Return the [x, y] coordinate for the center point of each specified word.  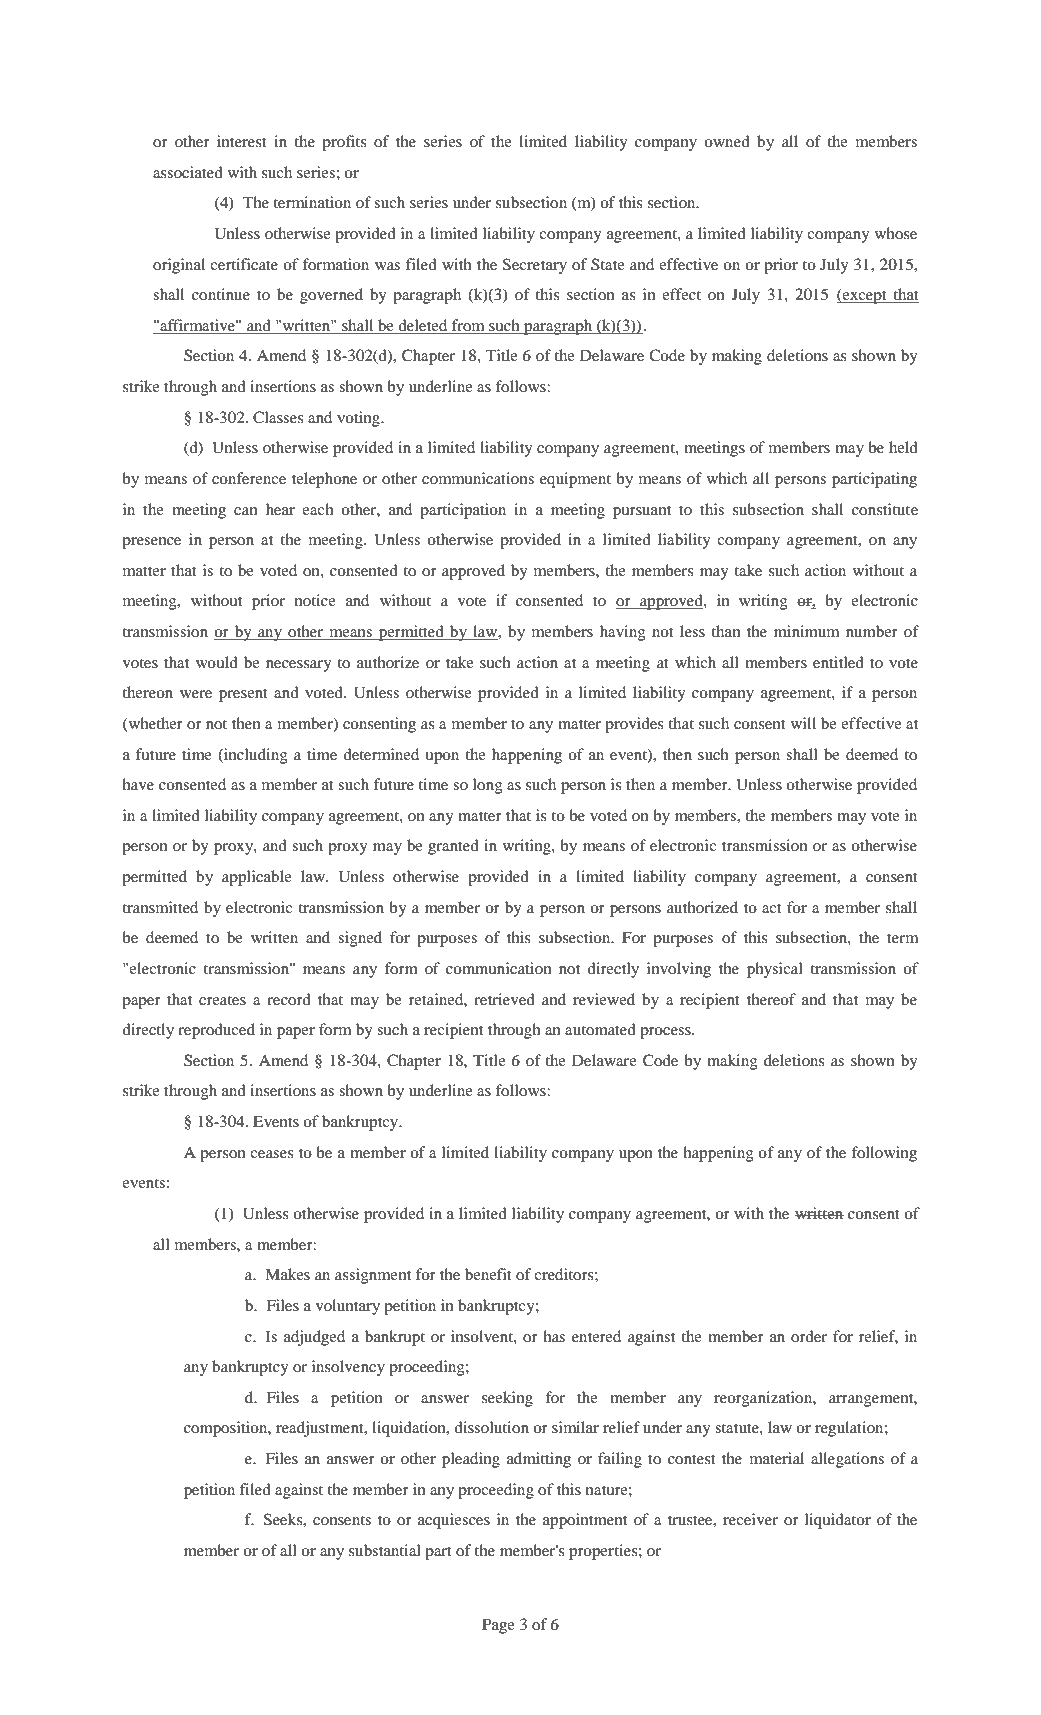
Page [498, 1626]
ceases [272, 1154]
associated [188, 172]
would [217, 662]
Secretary [535, 266]
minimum [806, 631]
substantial [385, 1550]
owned [727, 141]
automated [600, 1029]
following [884, 1154]
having [623, 633]
